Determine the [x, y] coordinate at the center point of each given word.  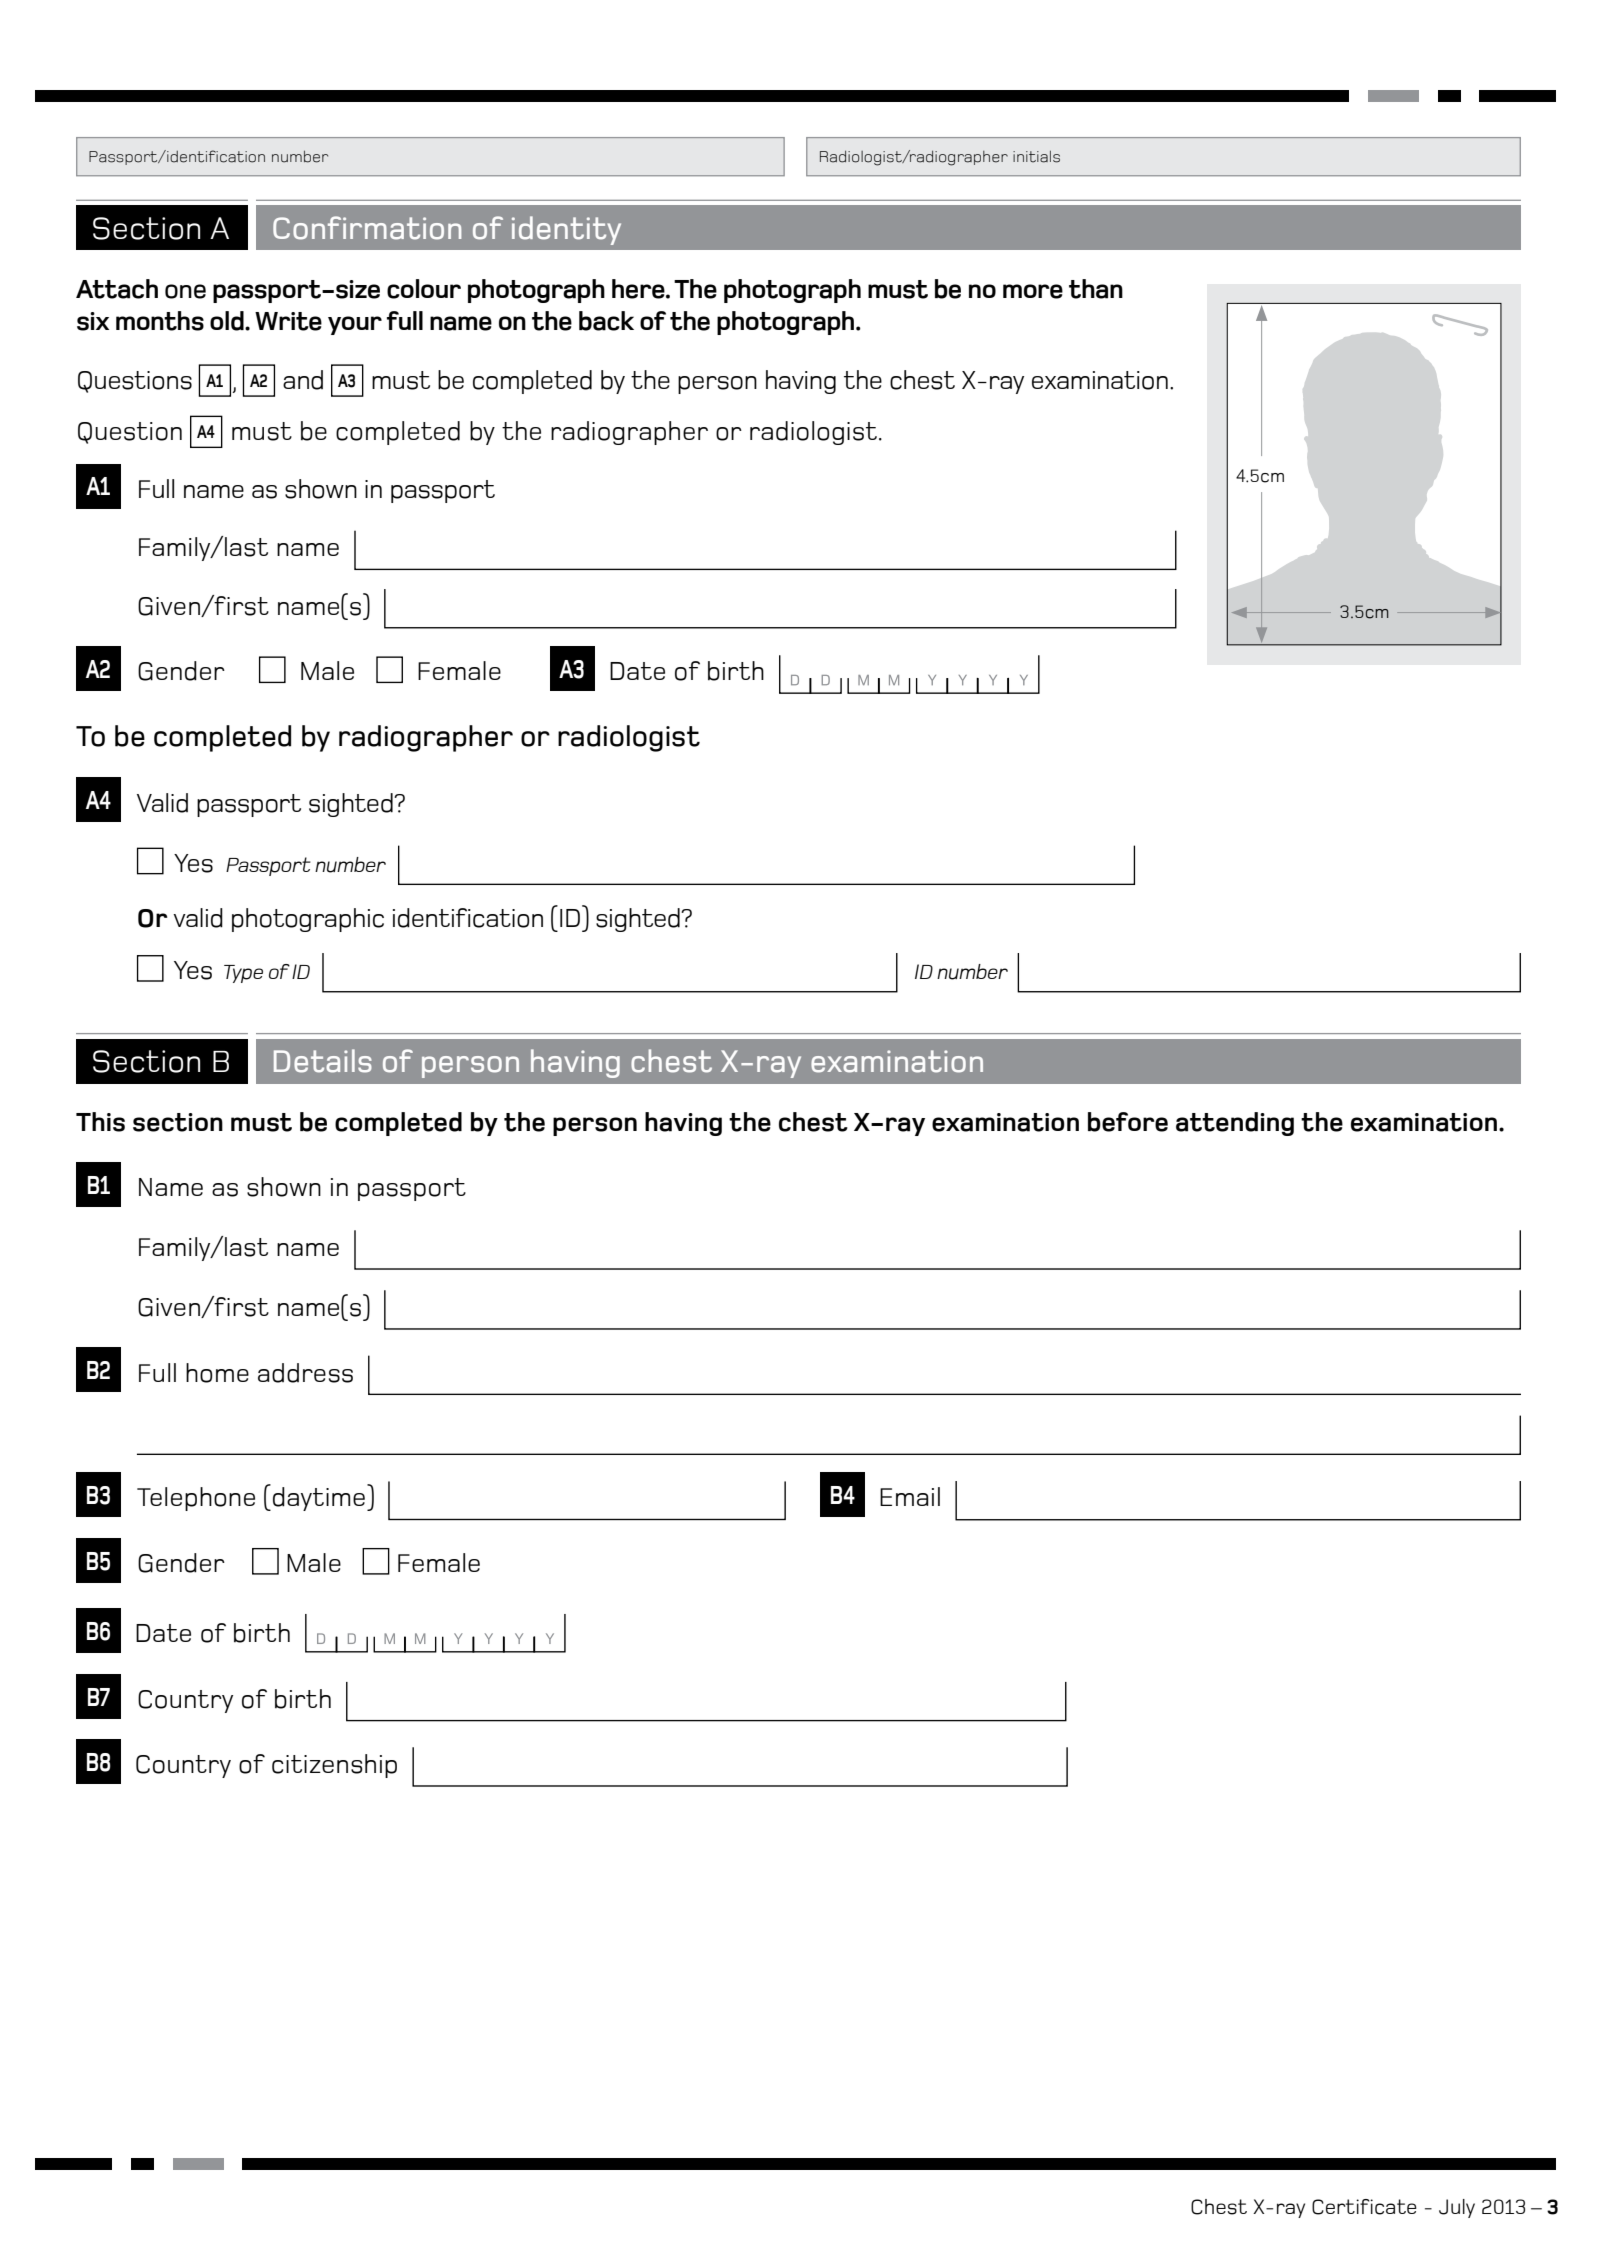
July [1457, 2208]
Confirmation [367, 228]
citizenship [334, 1766]
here [639, 289]
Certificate [1364, 2207]
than [1096, 289]
